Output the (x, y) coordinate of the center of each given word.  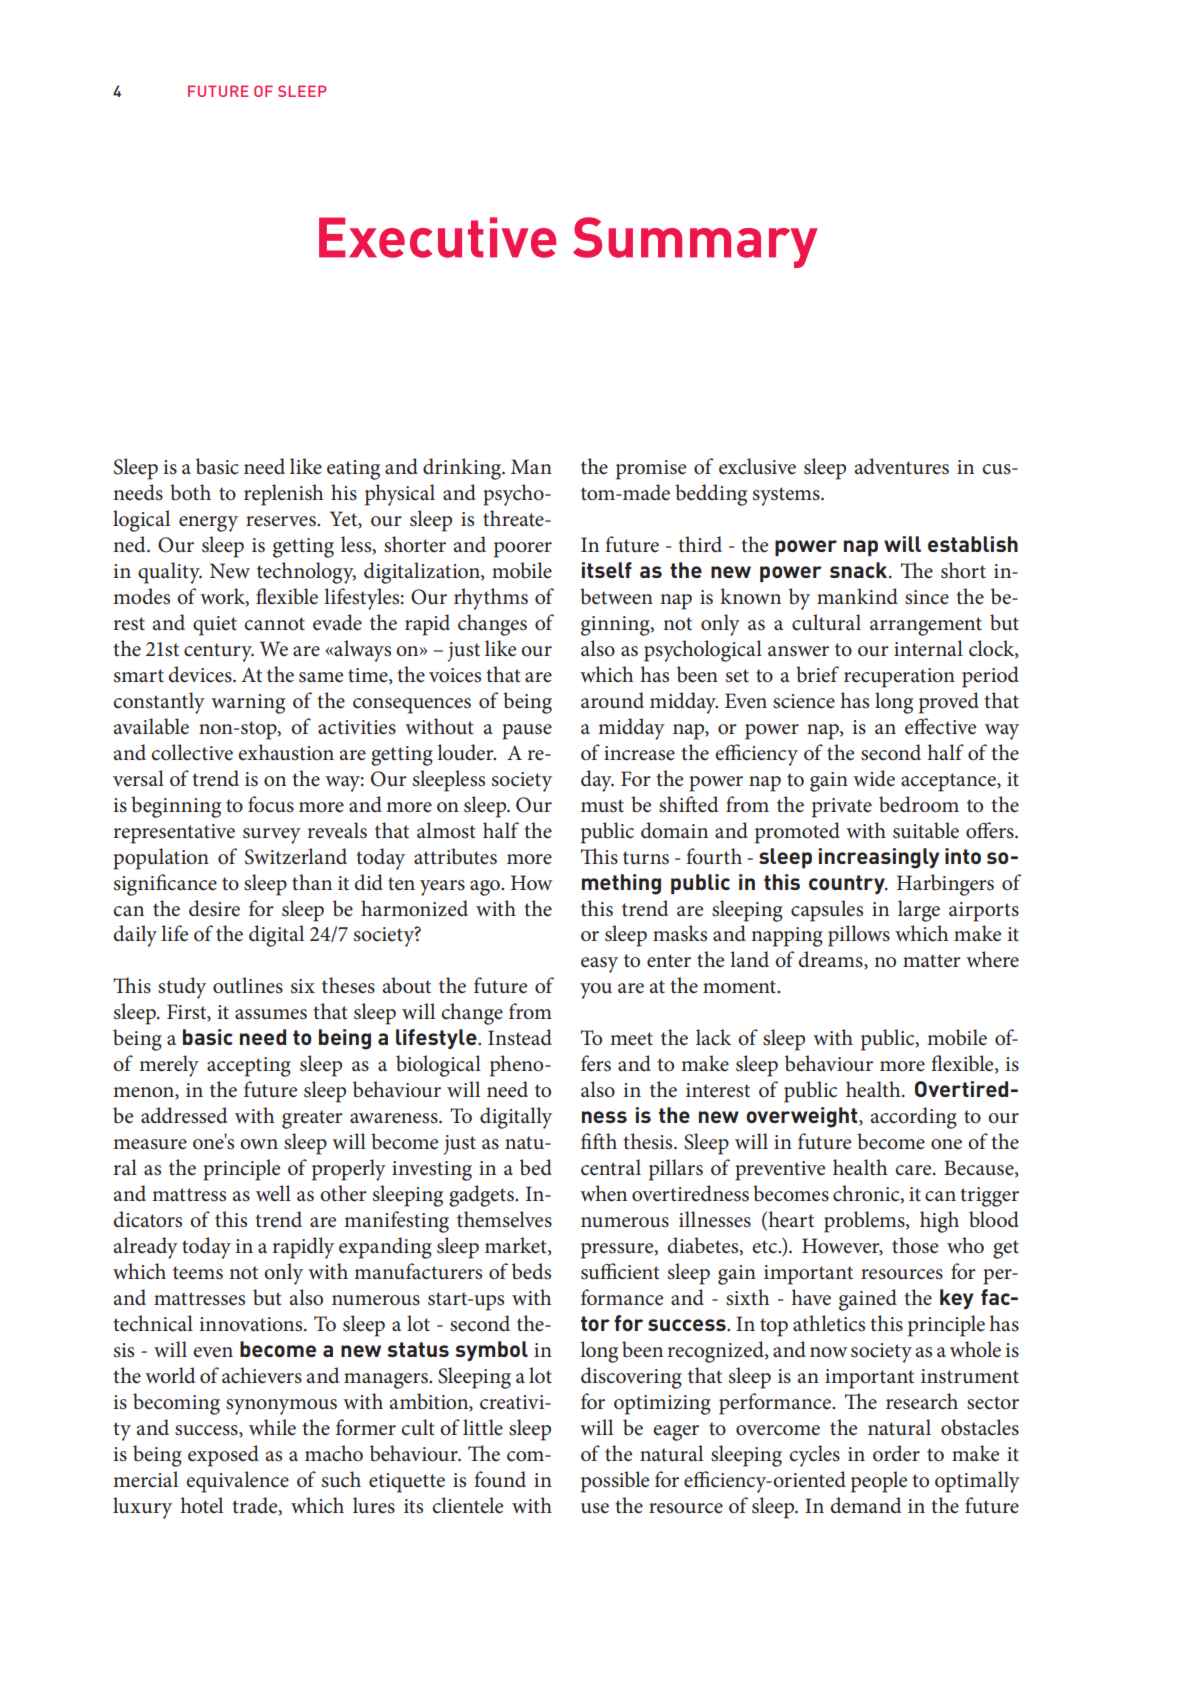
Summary (695, 242)
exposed (223, 1456)
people (879, 1482)
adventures (902, 466)
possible (615, 1482)
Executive (437, 237)
